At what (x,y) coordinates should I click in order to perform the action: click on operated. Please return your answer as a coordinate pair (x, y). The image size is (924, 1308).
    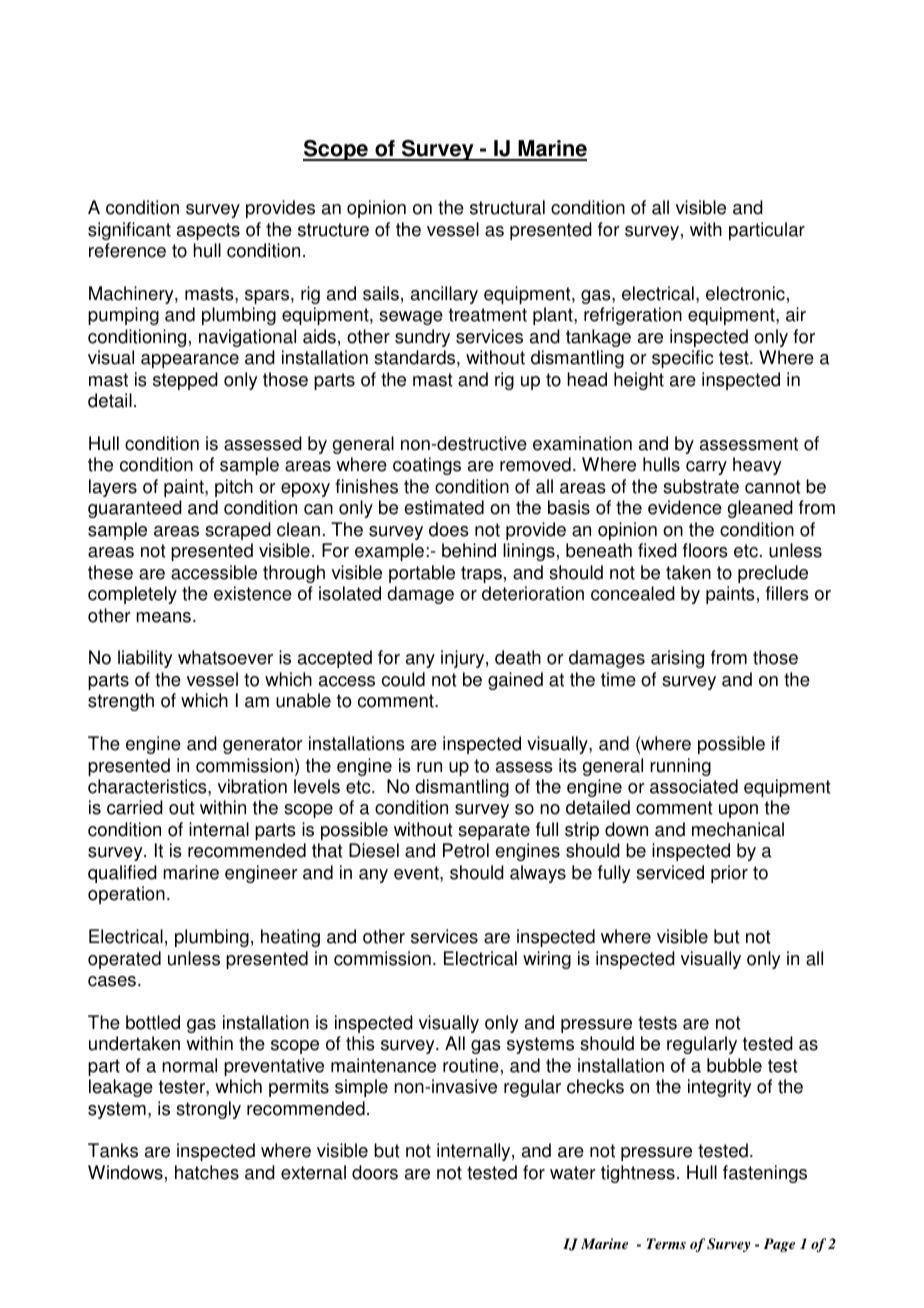
    Looking at the image, I should click on (124, 960).
